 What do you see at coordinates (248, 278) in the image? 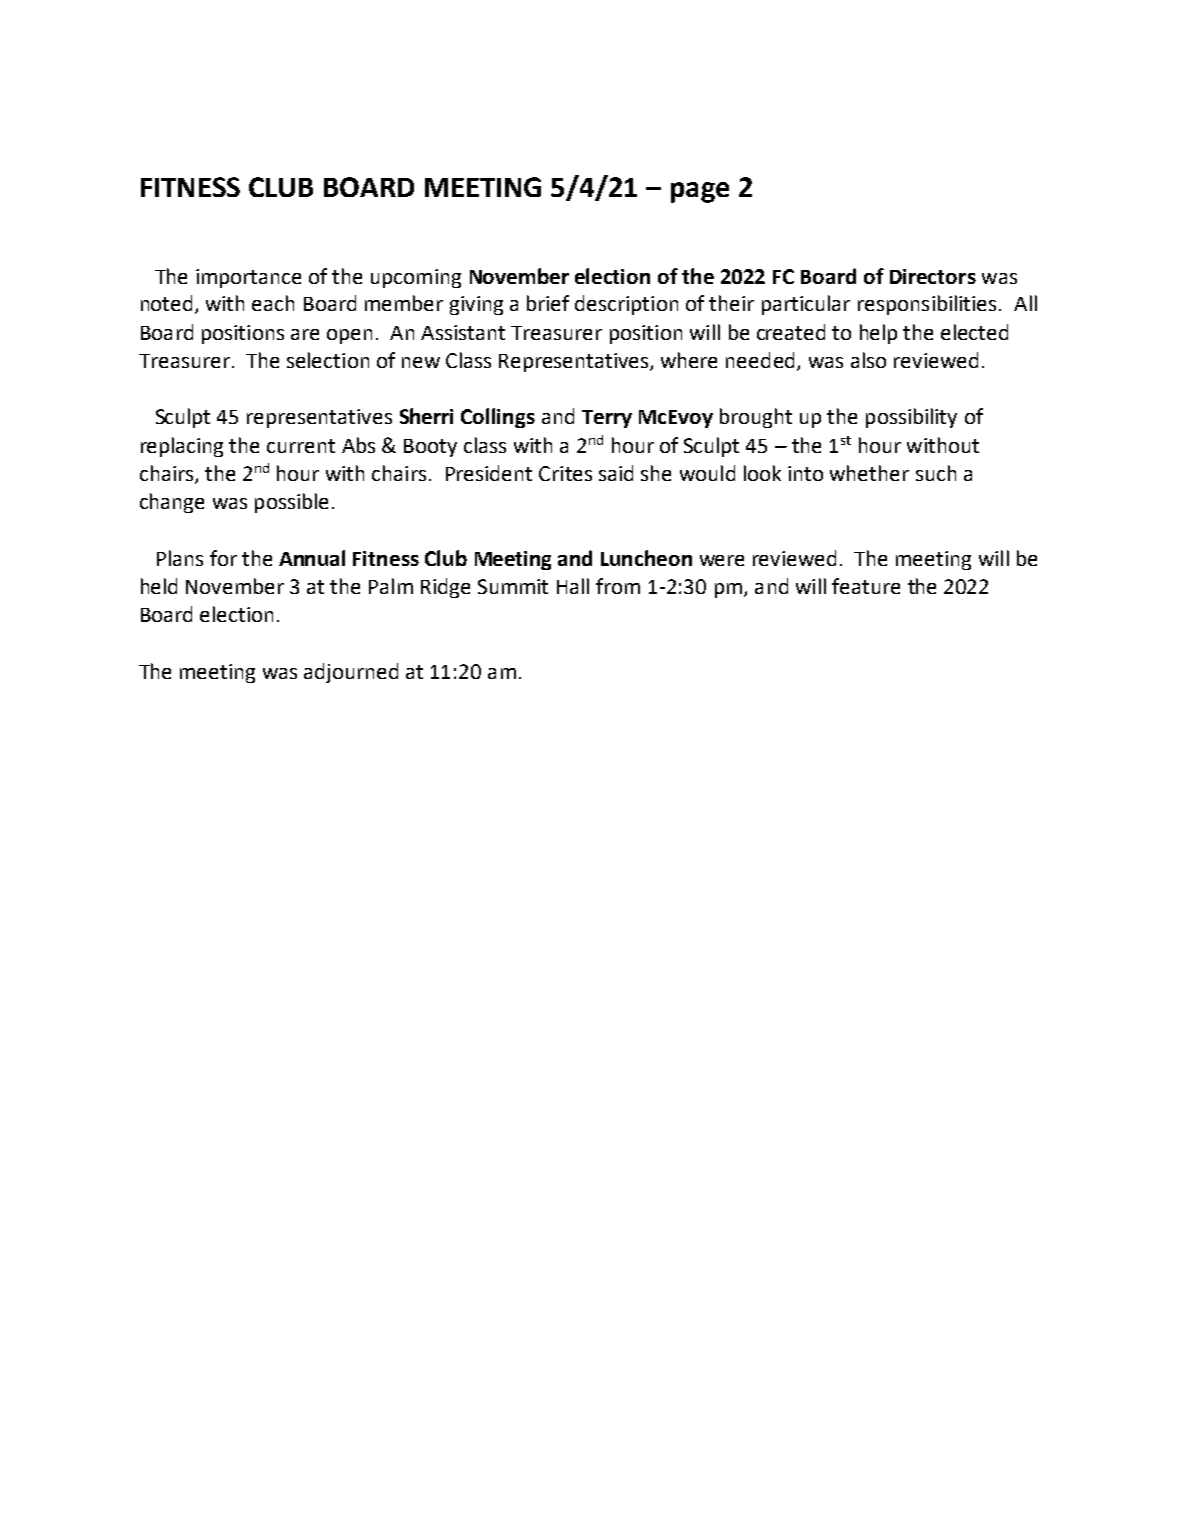
I see `importance` at bounding box center [248, 278].
